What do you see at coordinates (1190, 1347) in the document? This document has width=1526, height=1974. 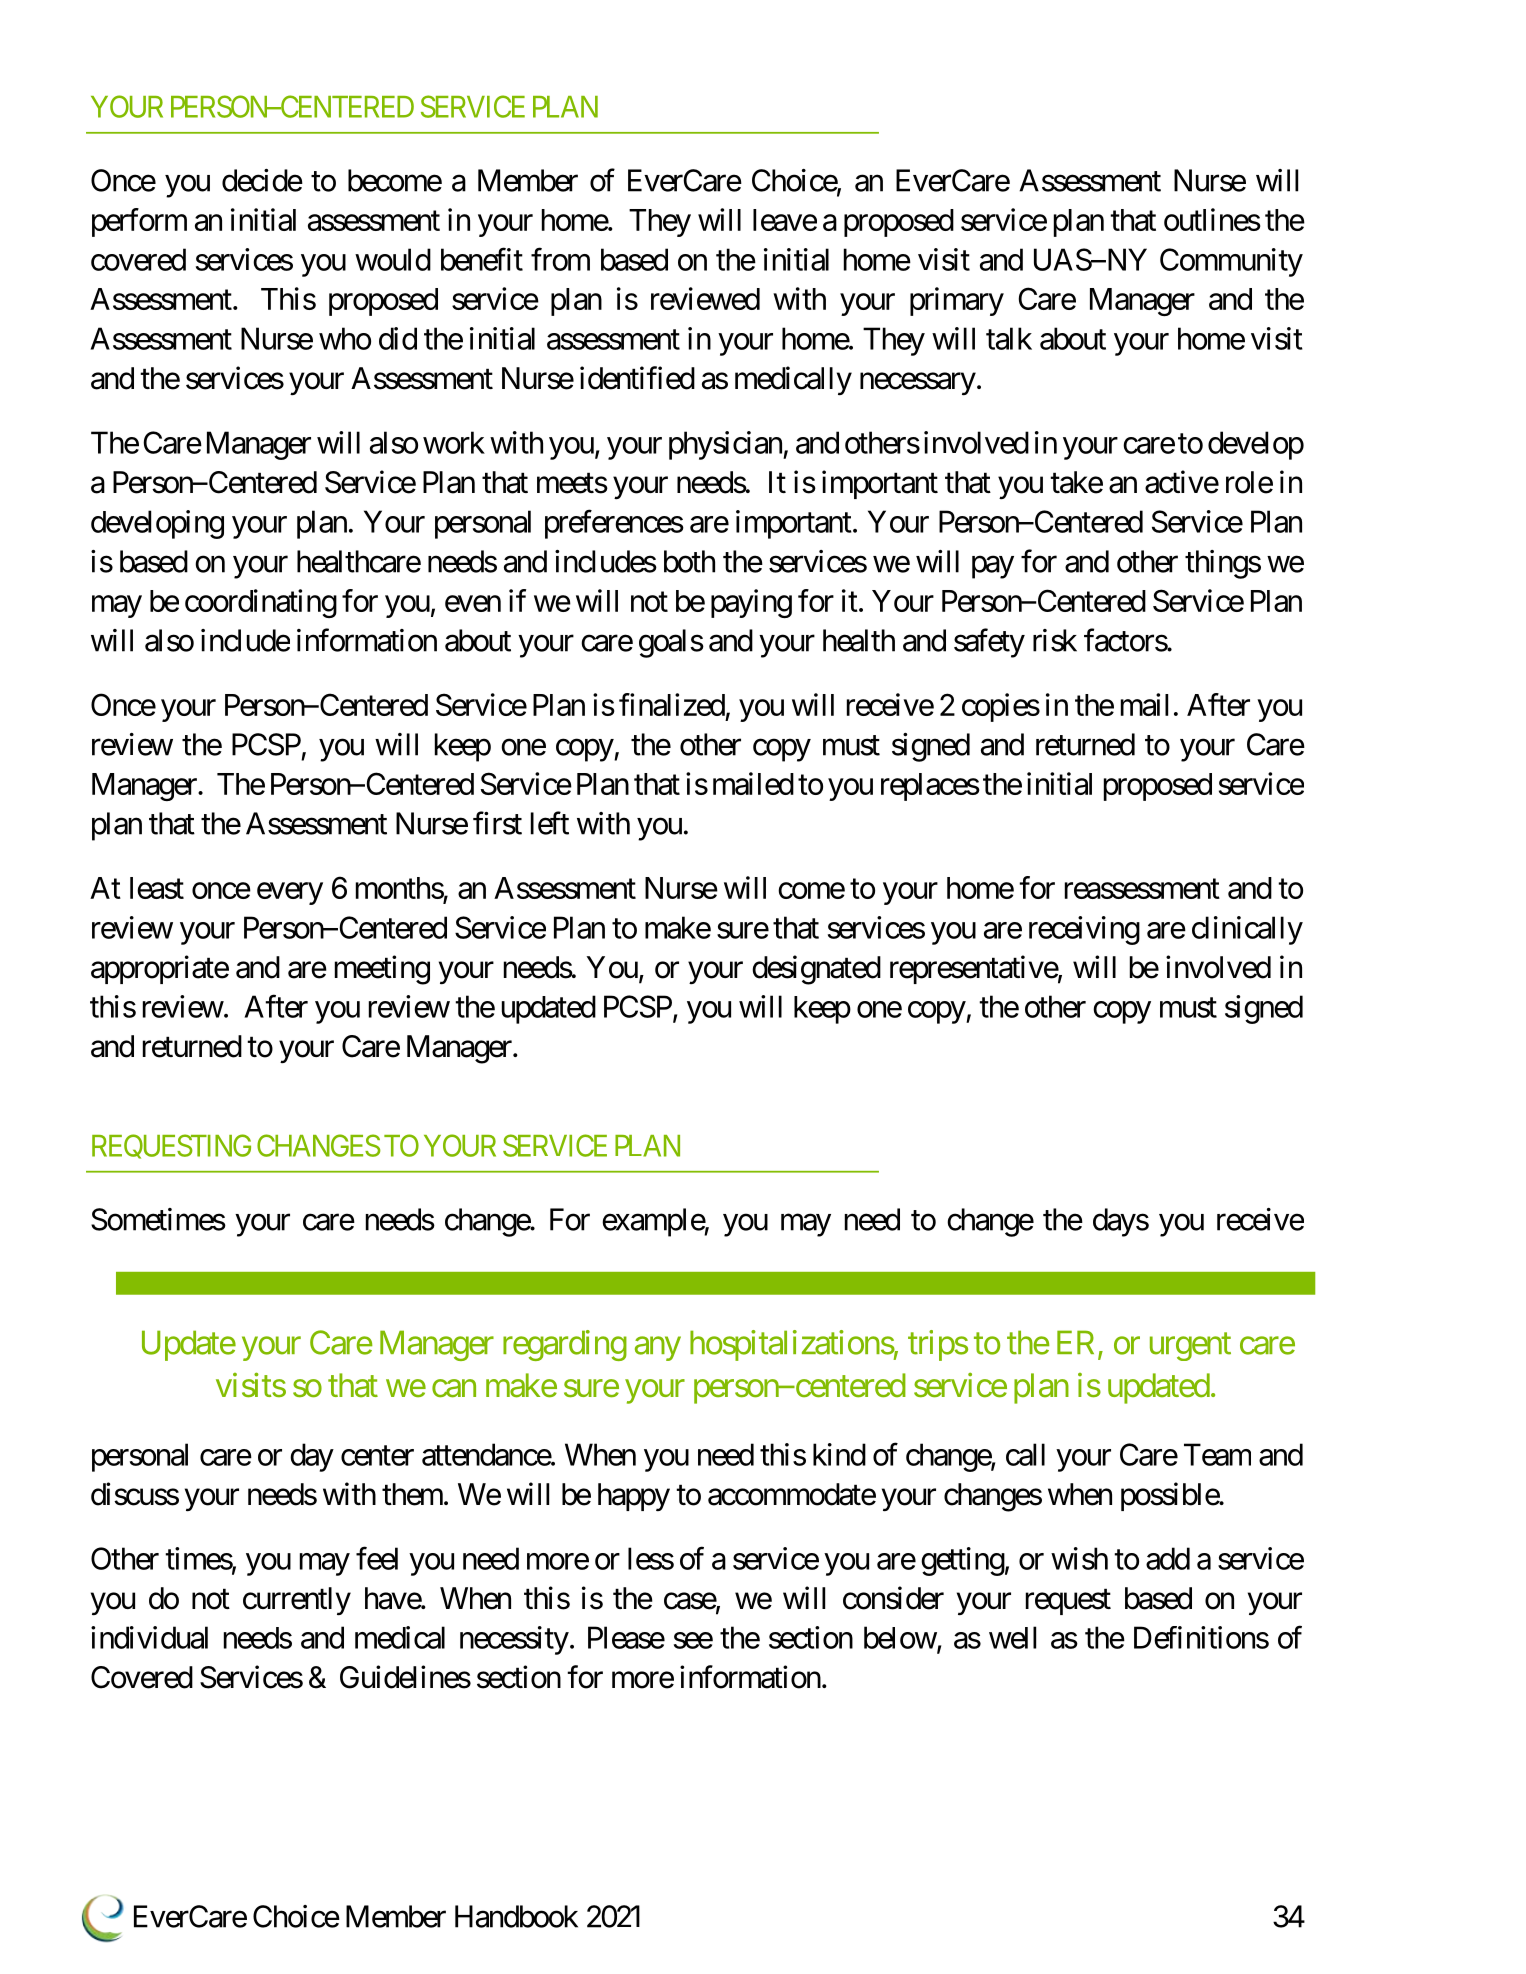 I see `urgent` at bounding box center [1190, 1347].
